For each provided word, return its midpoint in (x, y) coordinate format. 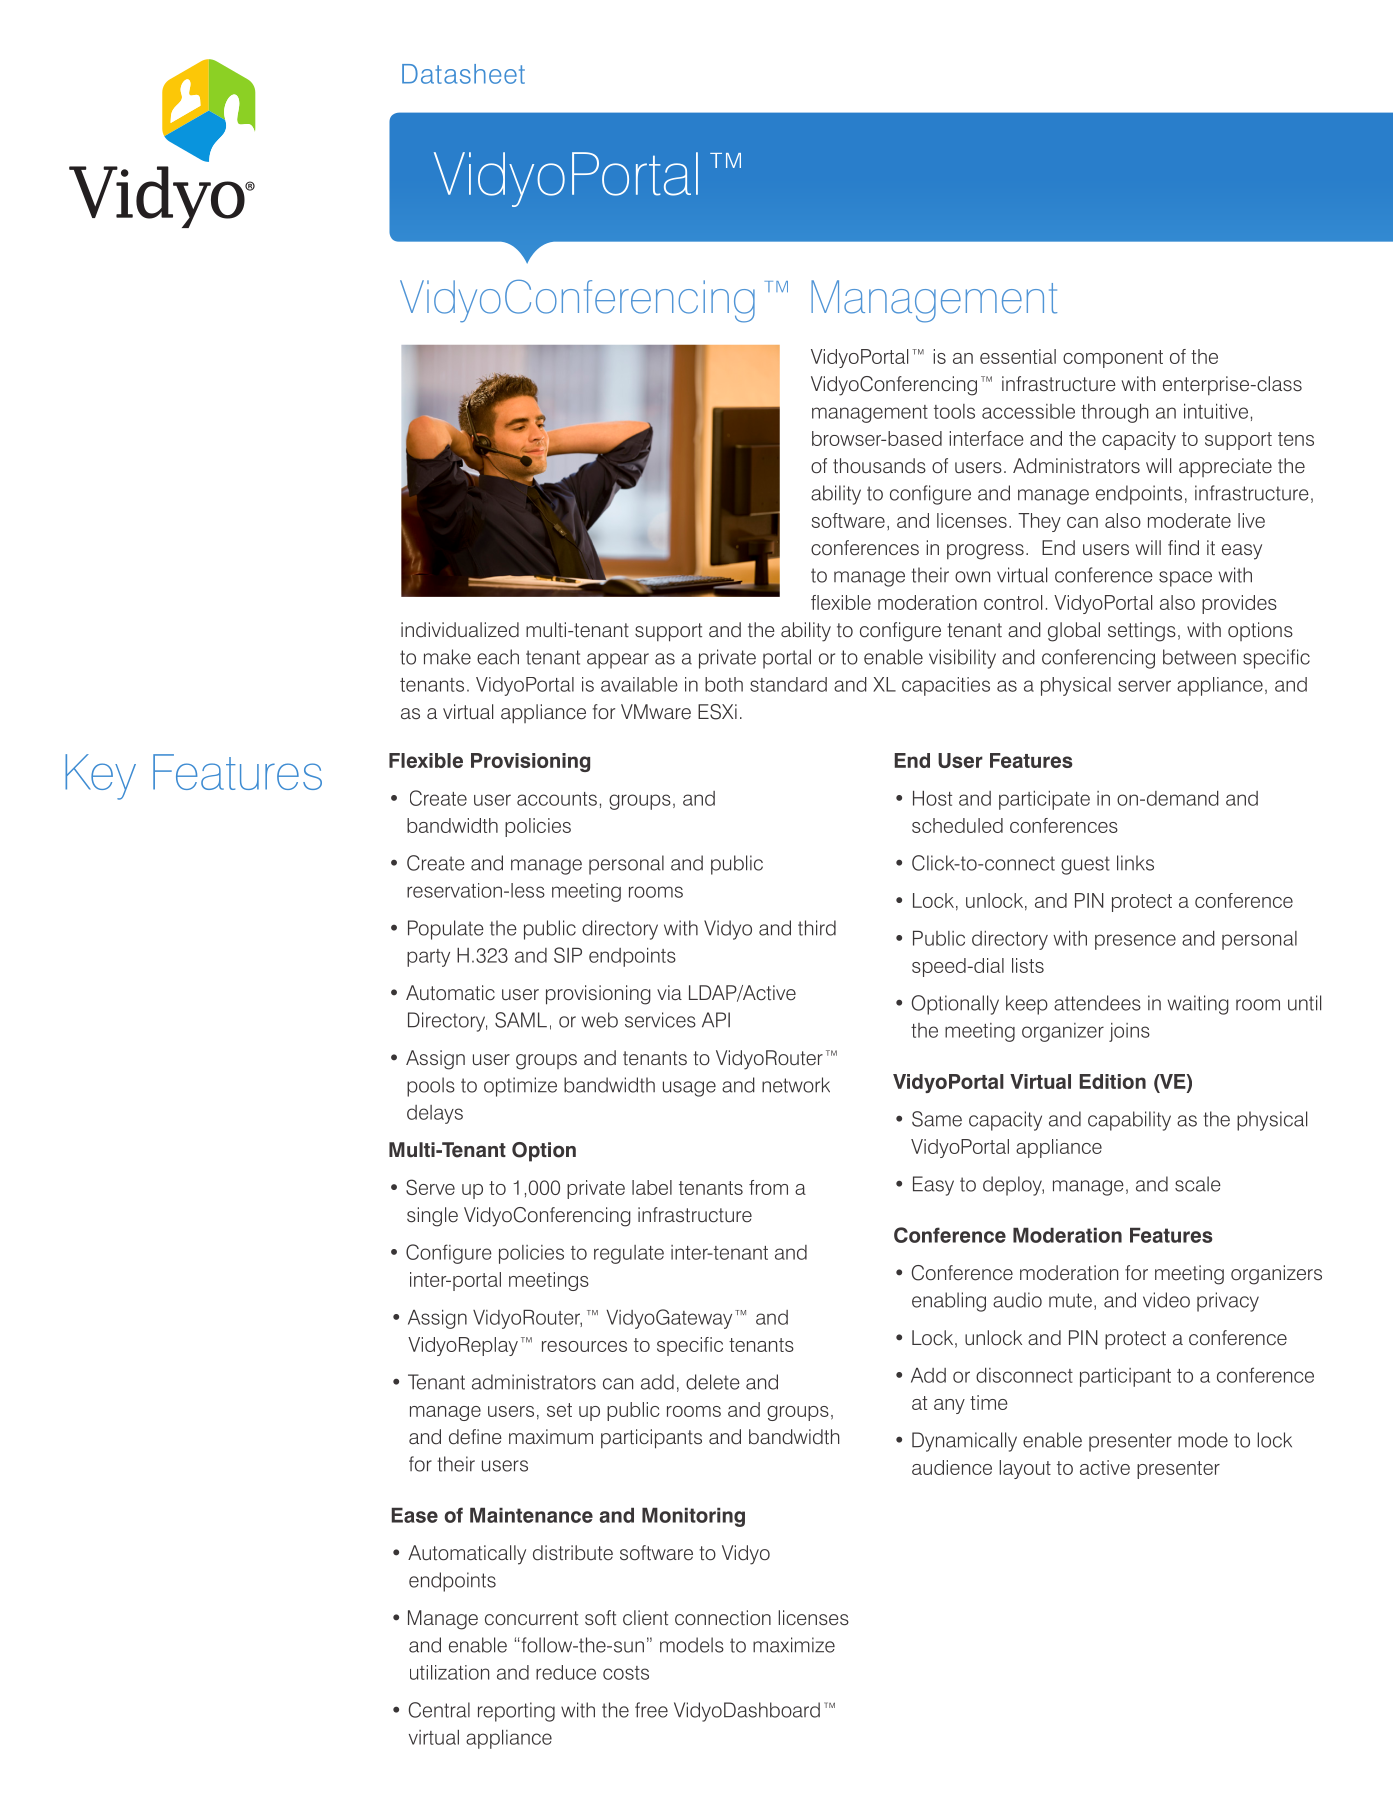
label (652, 1187)
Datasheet (463, 74)
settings (1142, 632)
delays (435, 1114)
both (724, 684)
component (1113, 359)
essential (1018, 356)
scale (1198, 1184)
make (447, 657)
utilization (449, 1672)
